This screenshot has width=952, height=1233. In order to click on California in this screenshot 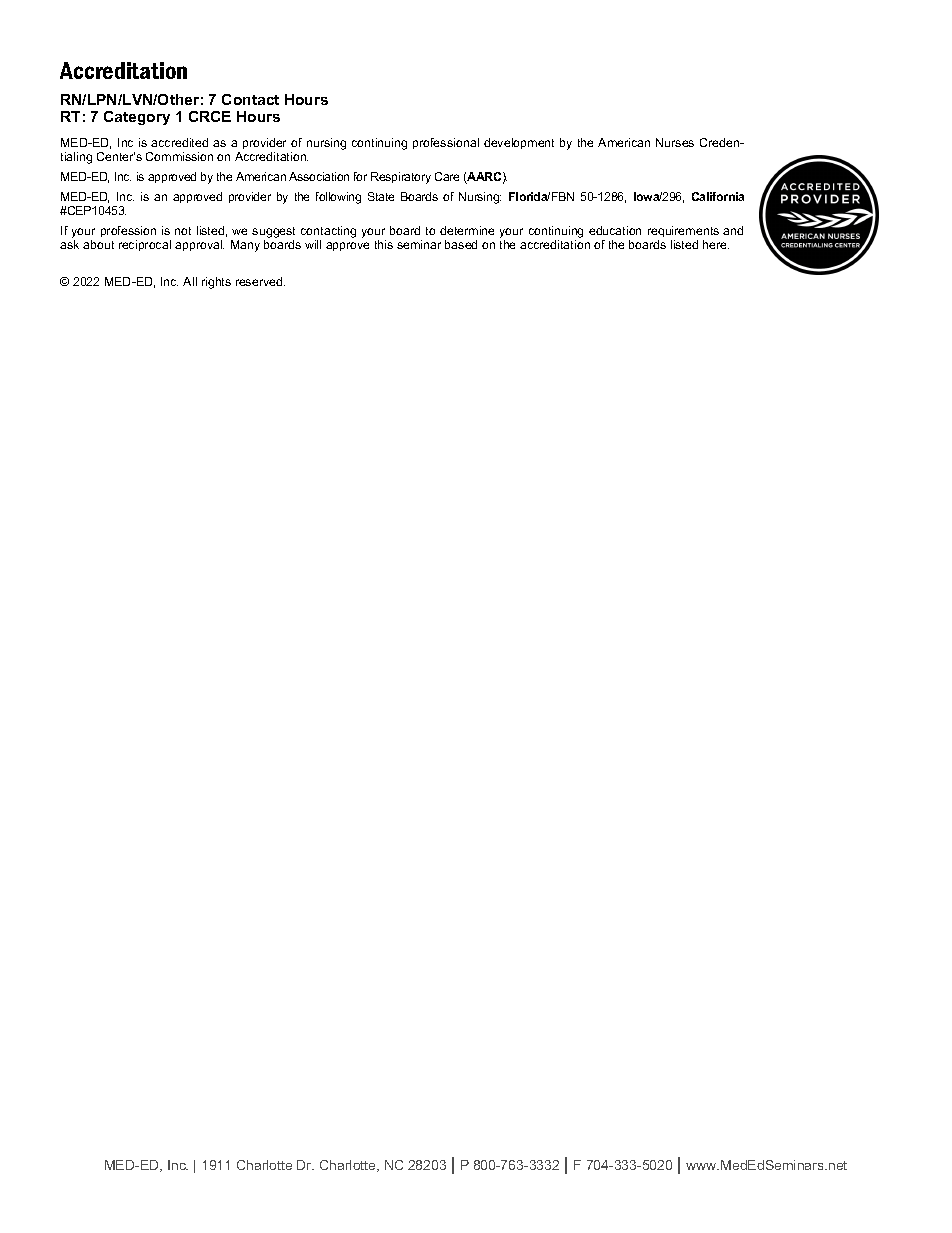, I will do `click(718, 196)`.
